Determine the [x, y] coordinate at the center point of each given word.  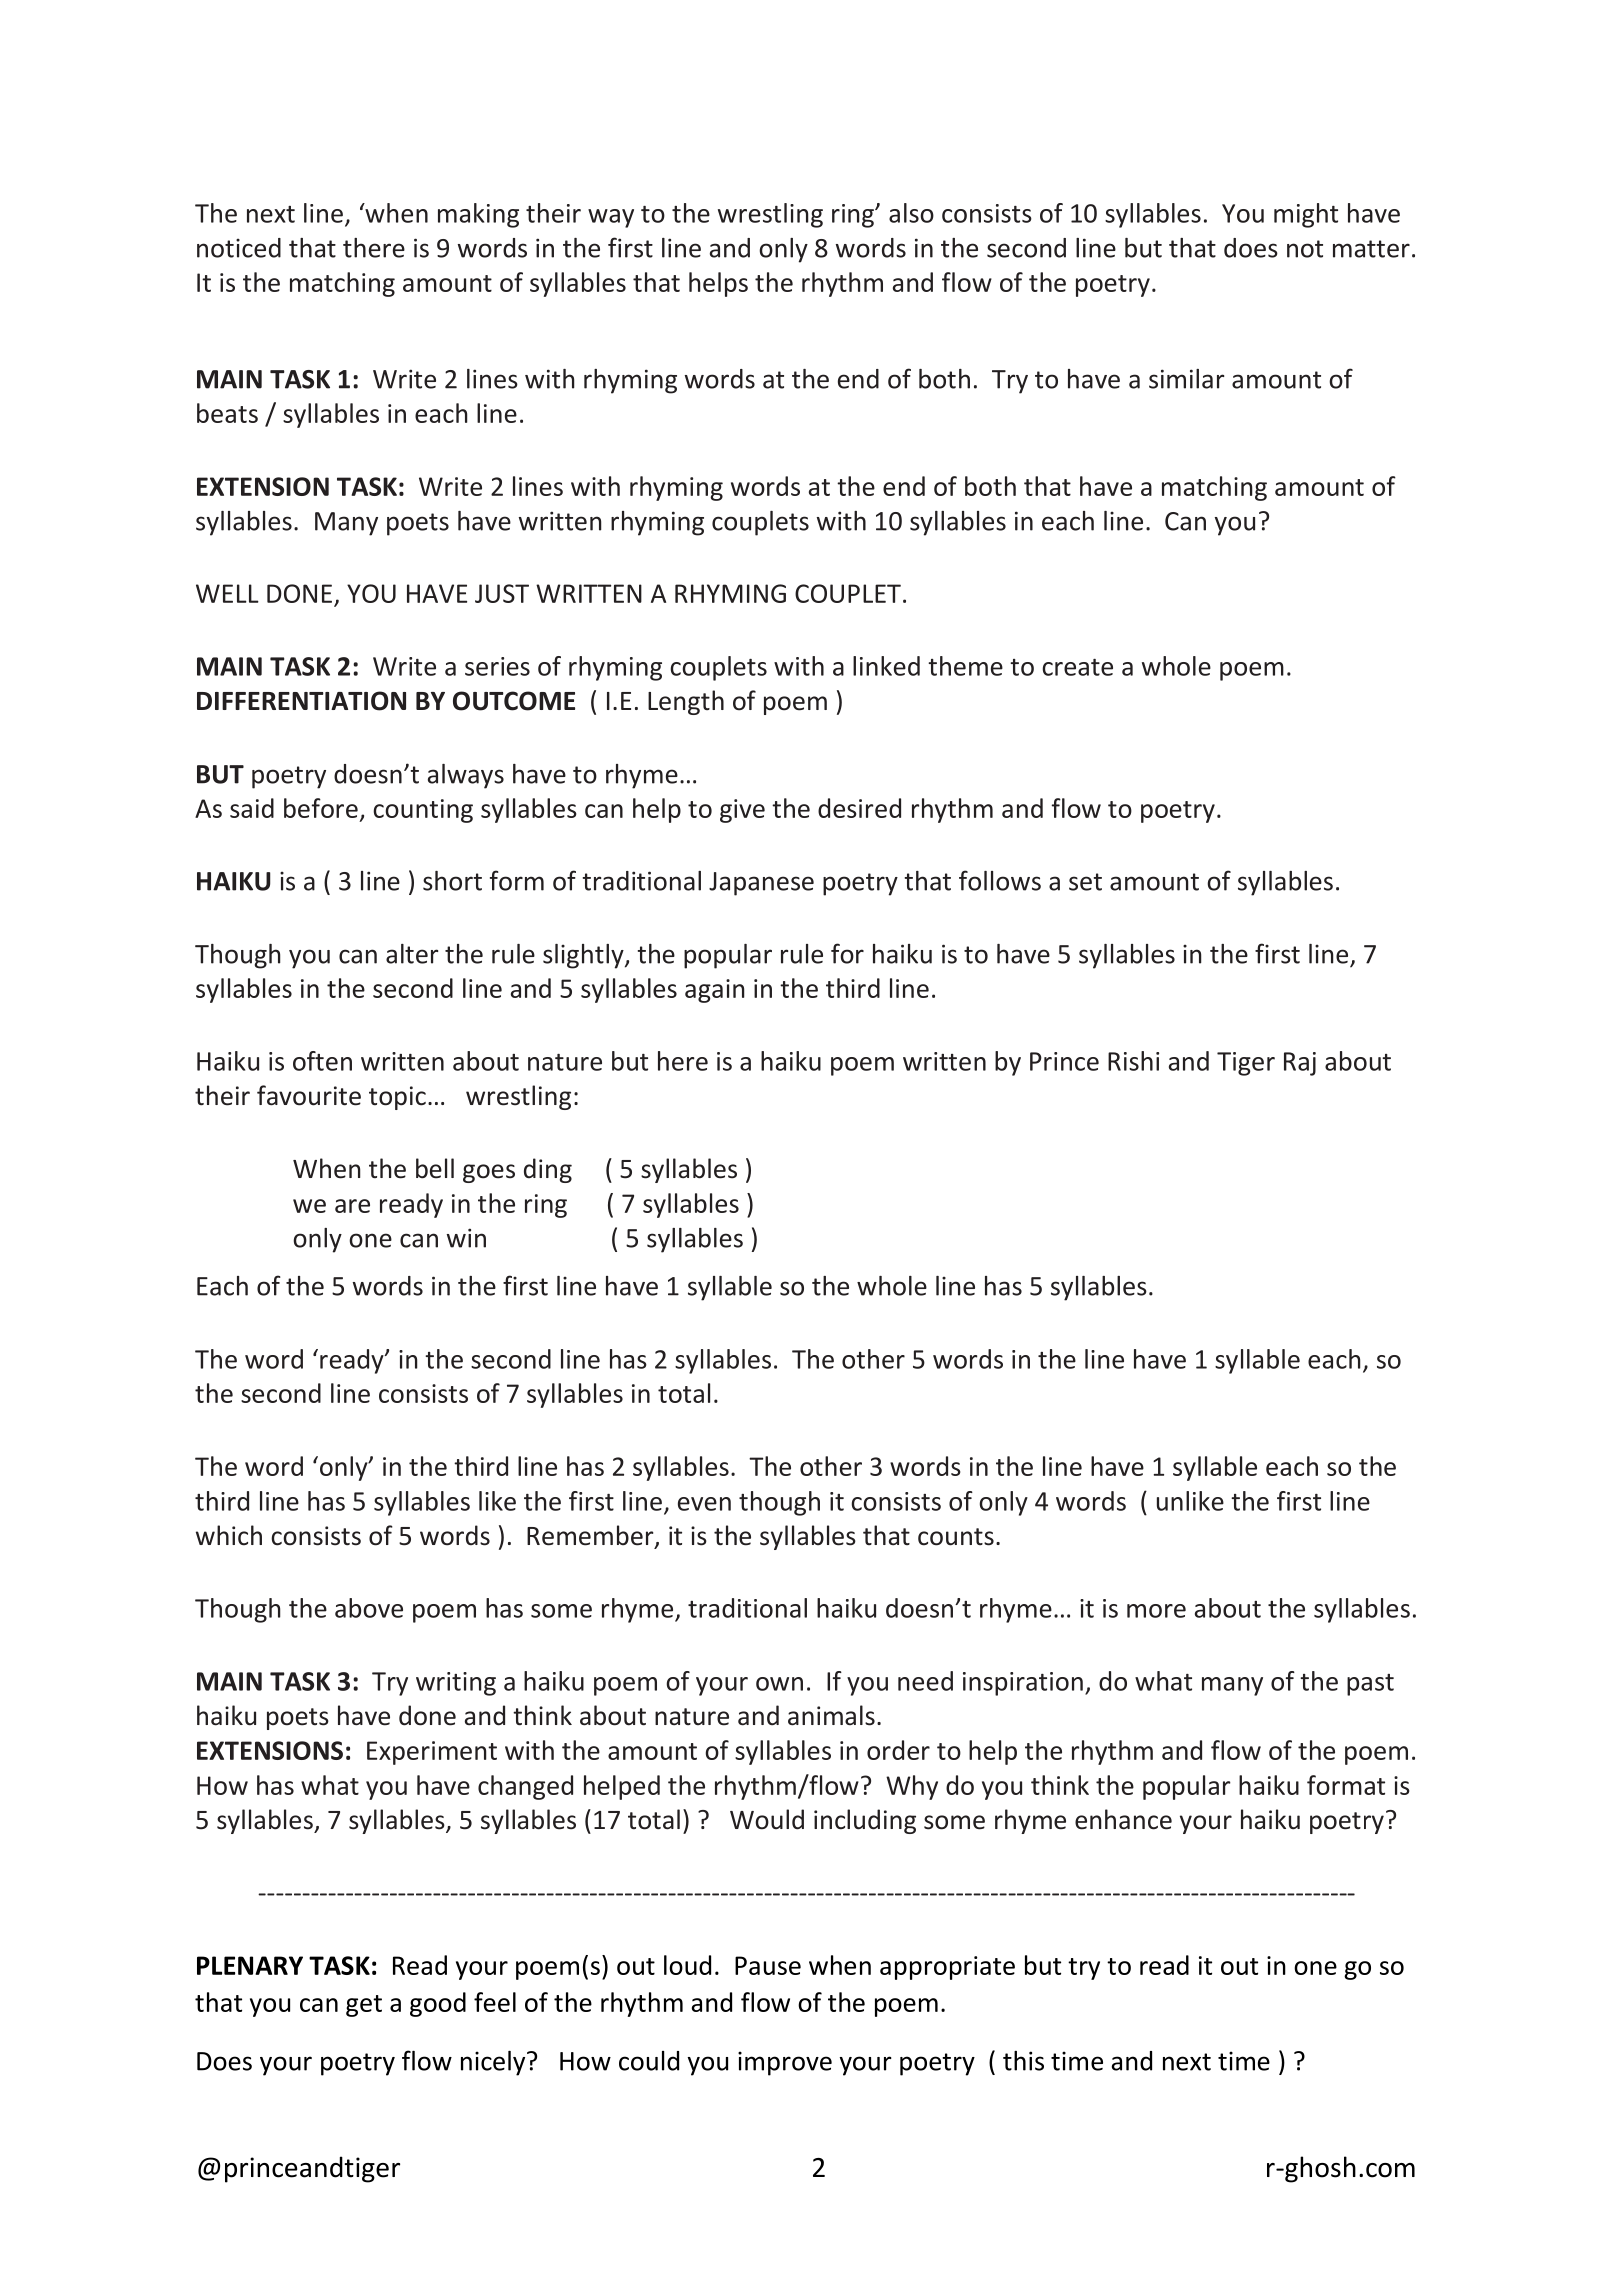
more [1156, 1611]
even [704, 1504]
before [321, 808]
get [364, 2006]
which [229, 1535]
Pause [768, 1965]
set [1085, 882]
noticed [239, 248]
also [911, 213]
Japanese [761, 884]
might [1306, 215]
